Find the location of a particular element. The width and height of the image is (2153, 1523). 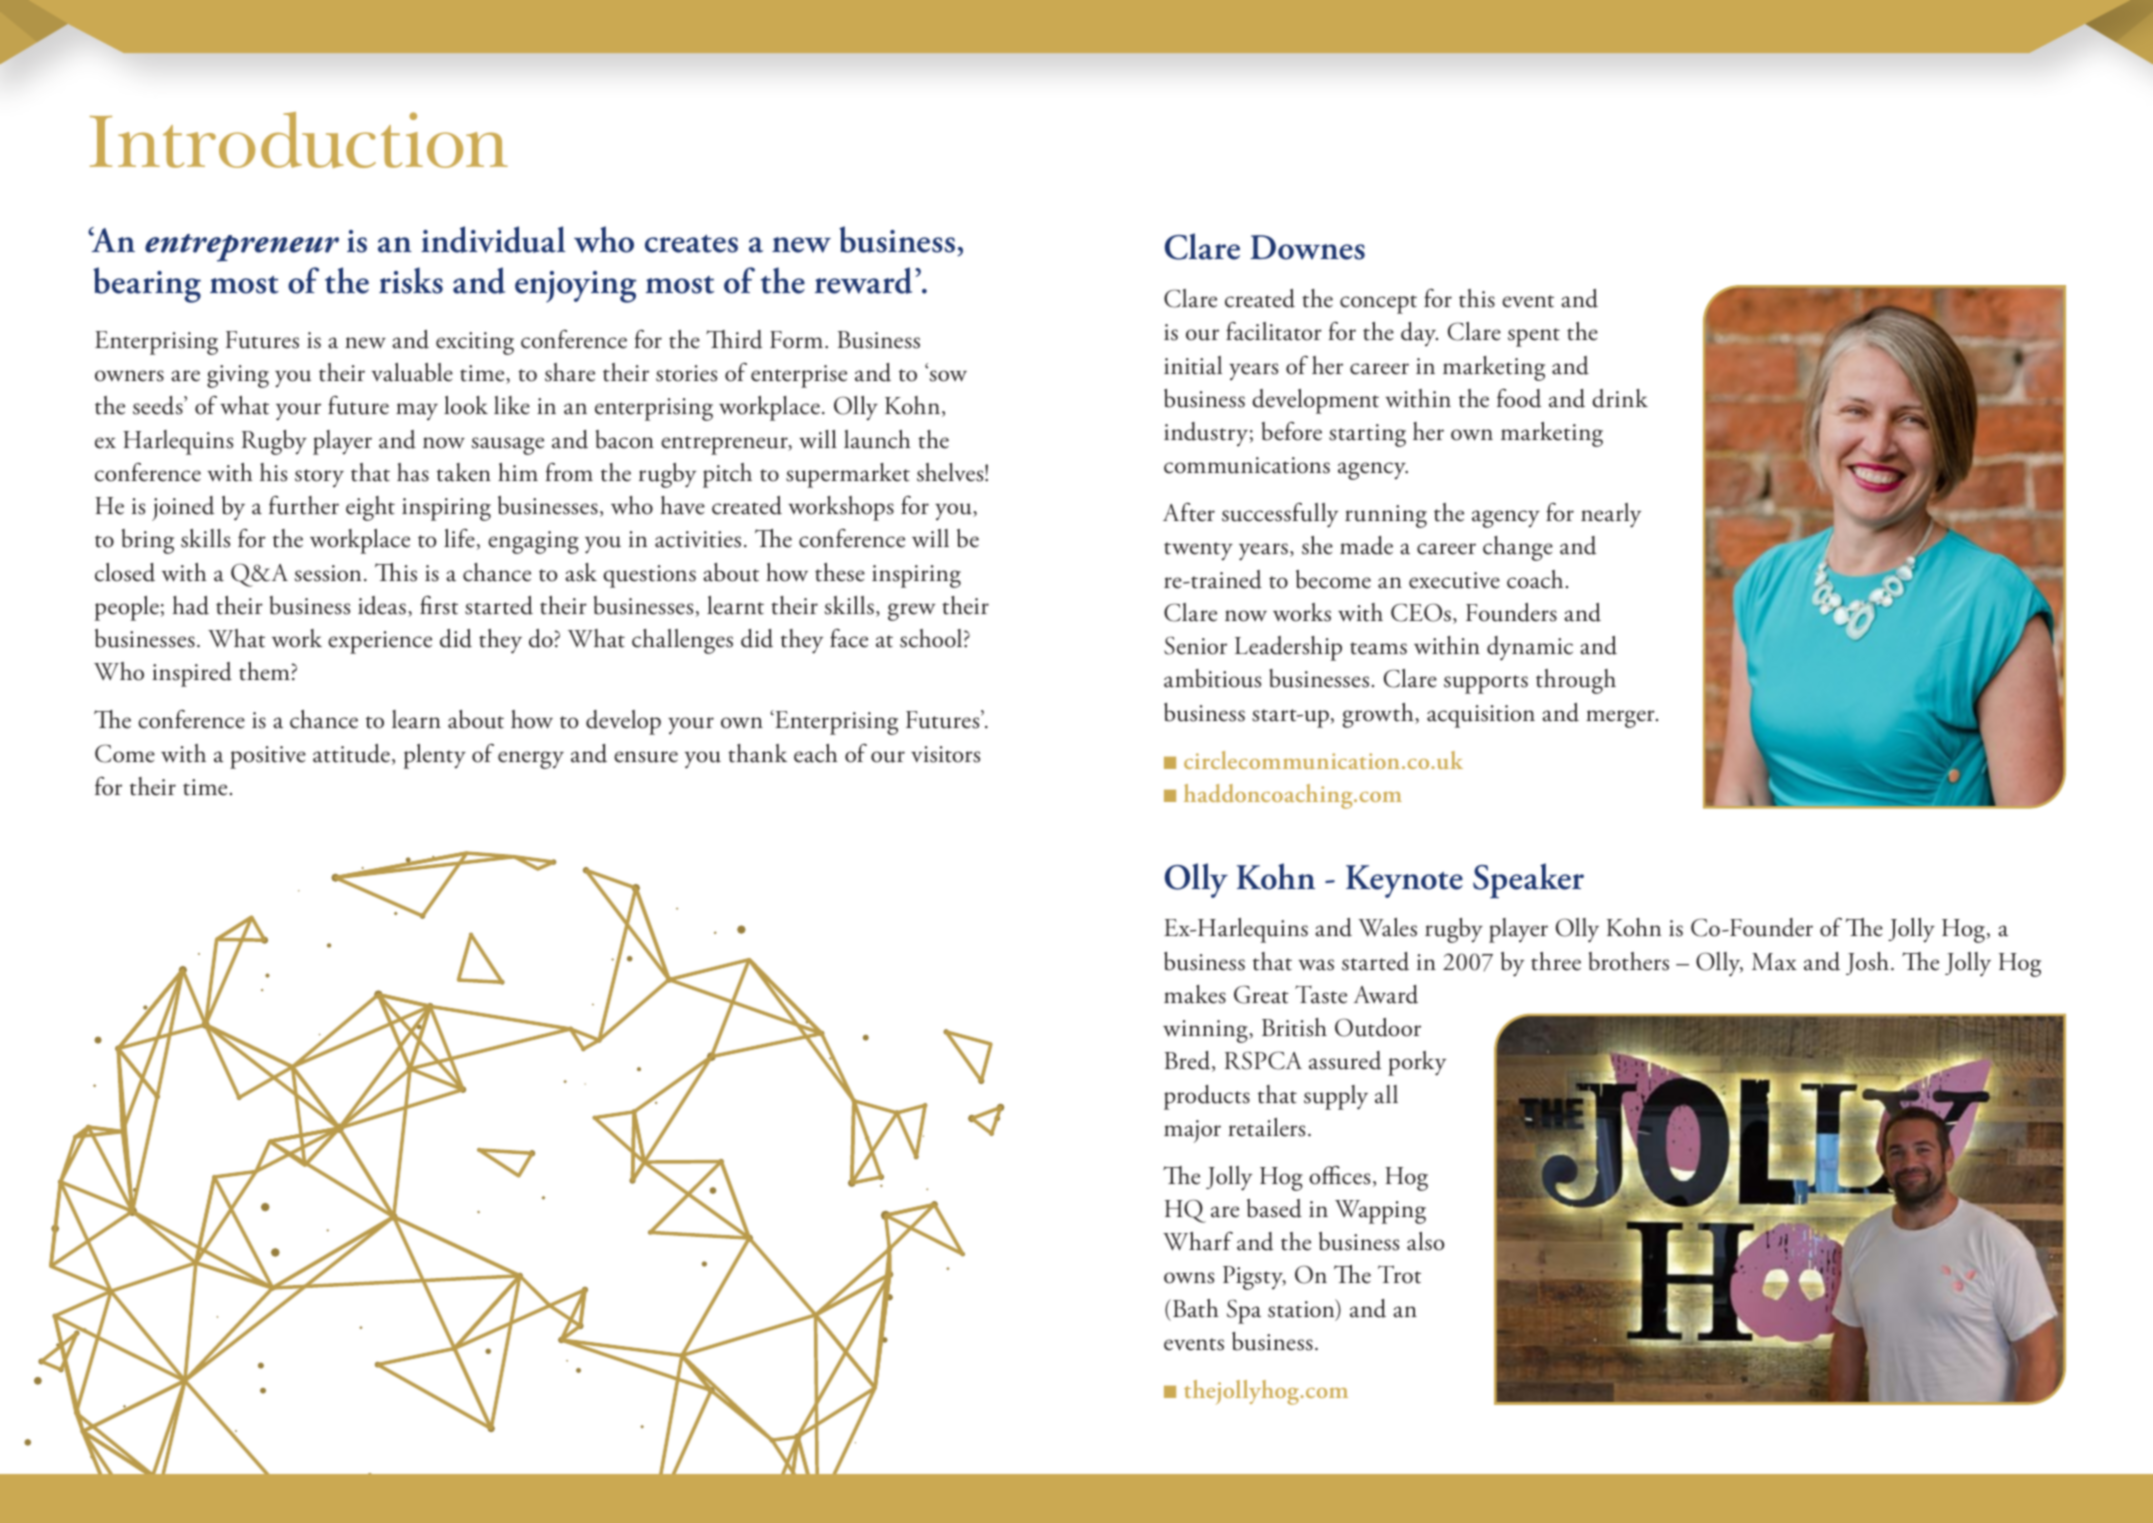

reward is located at coordinates (863, 280).
